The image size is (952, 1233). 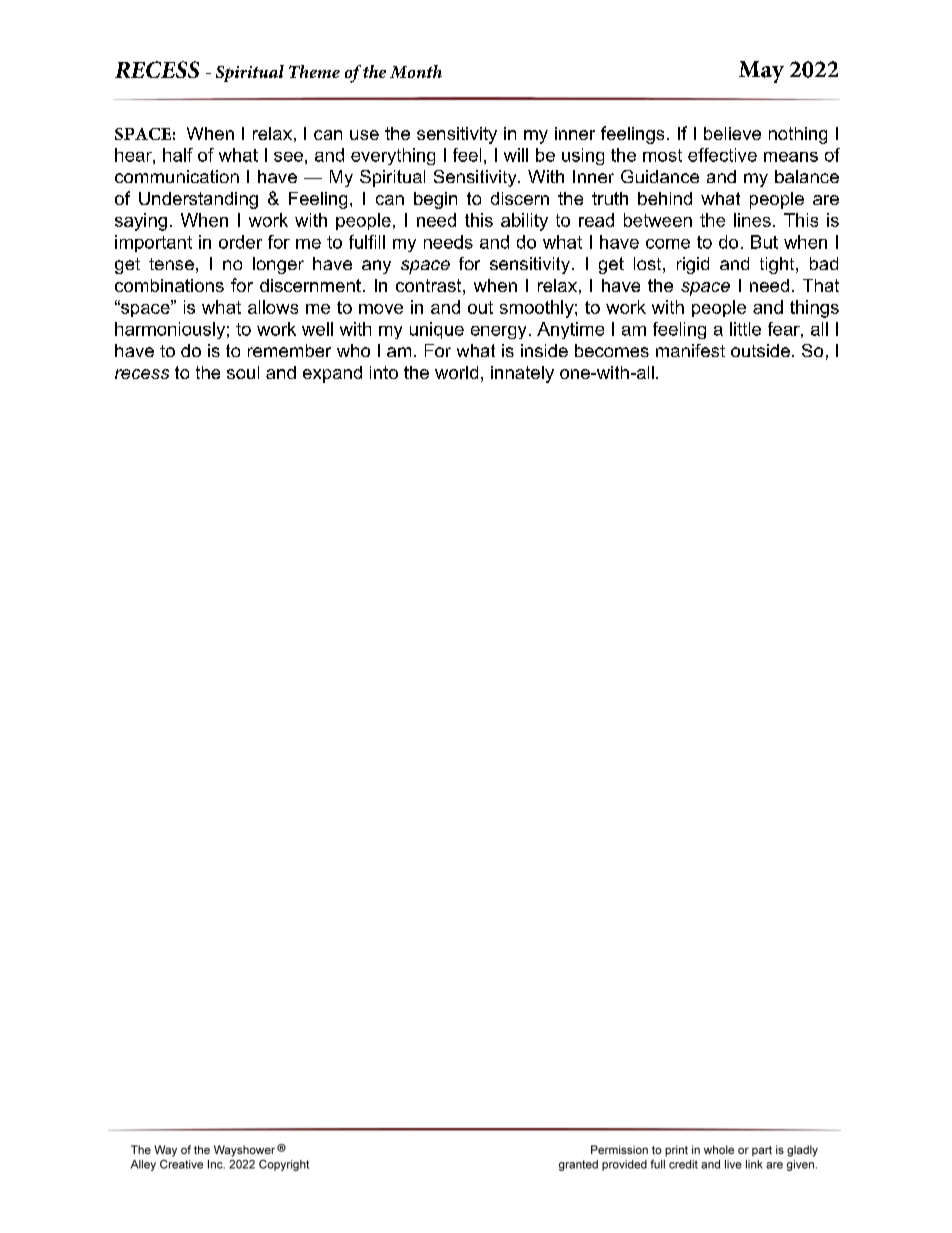 I want to click on soul, so click(x=243, y=372).
